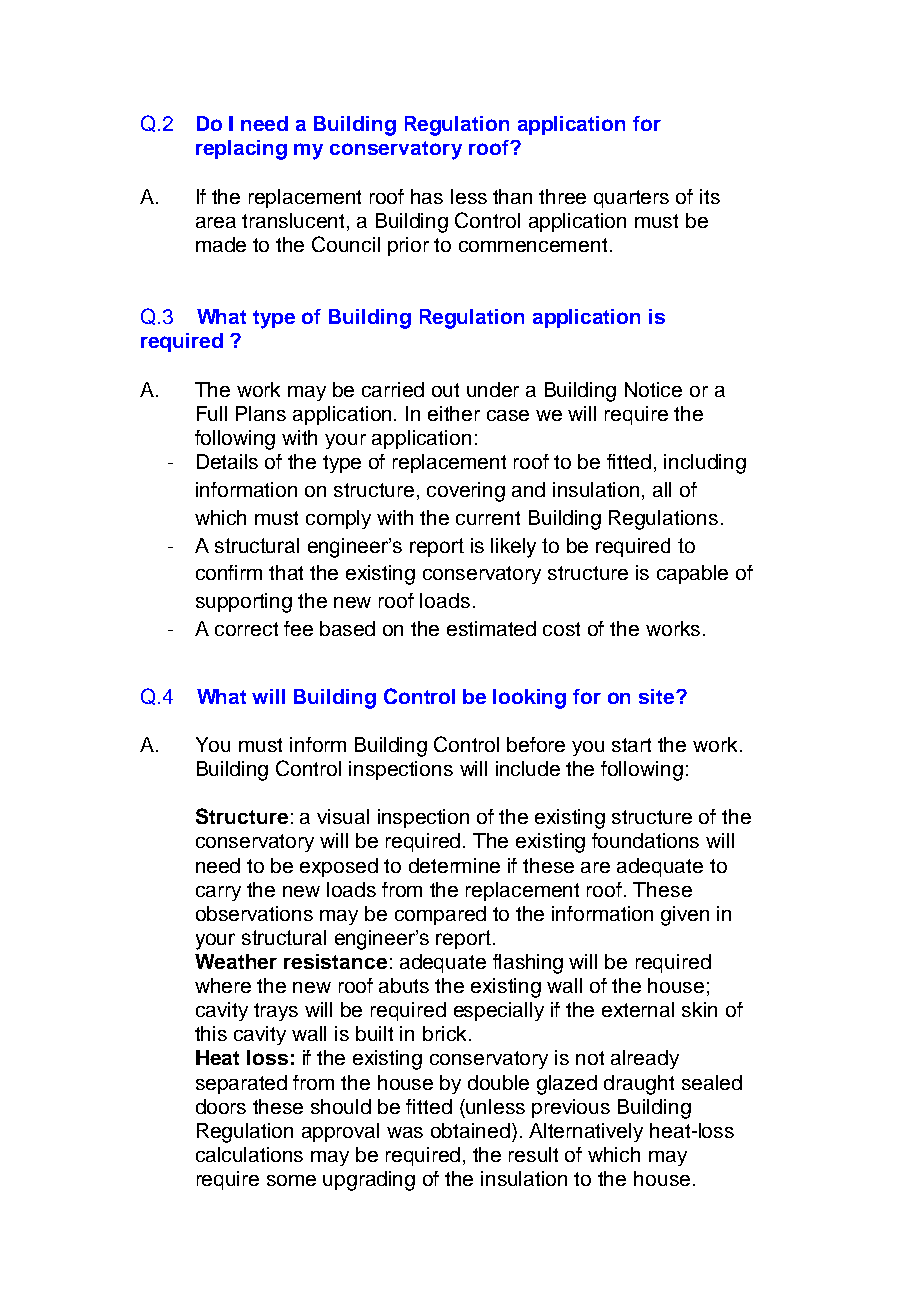  I want to click on determine, so click(454, 865).
